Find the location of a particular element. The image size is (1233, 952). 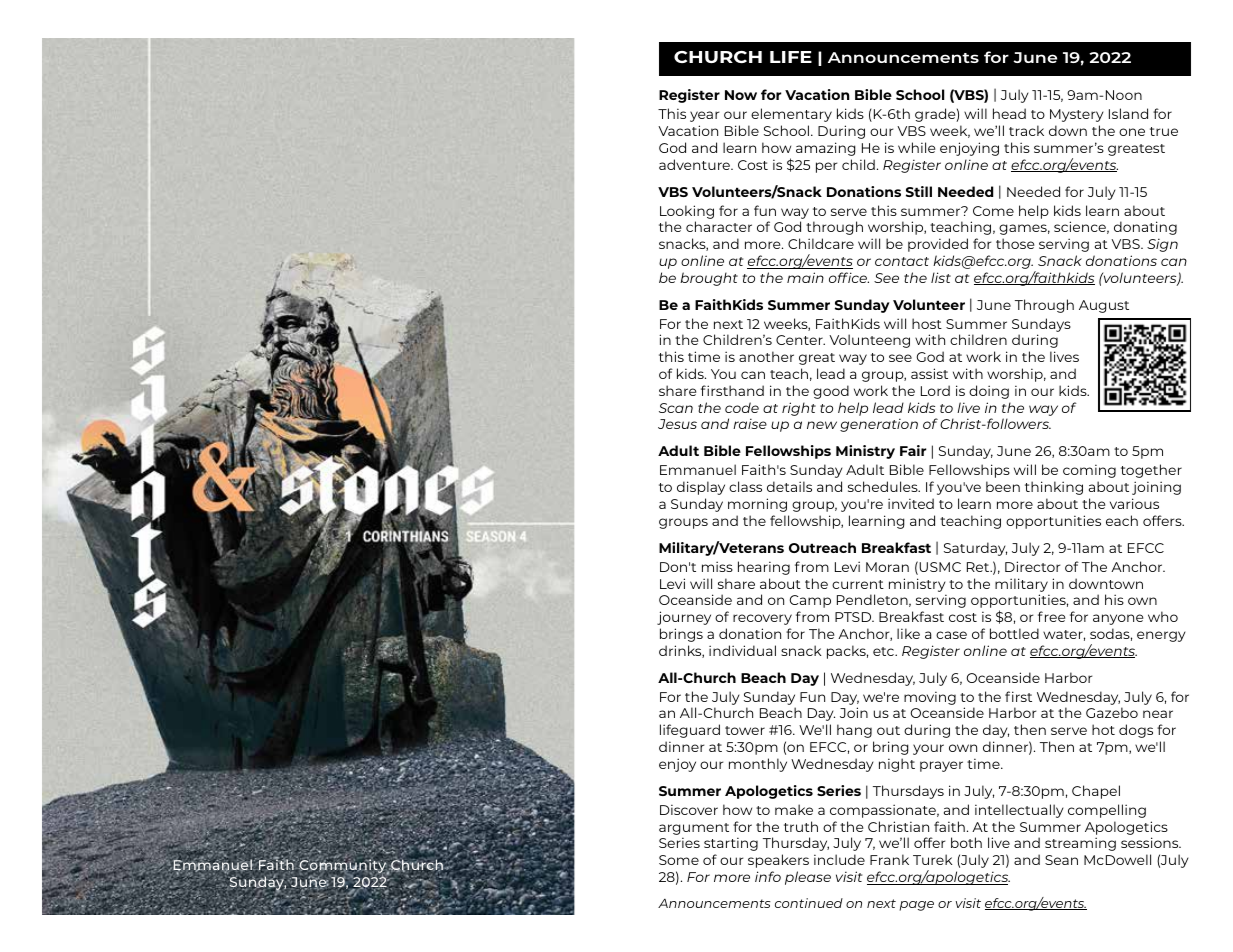

while is located at coordinates (916, 147).
